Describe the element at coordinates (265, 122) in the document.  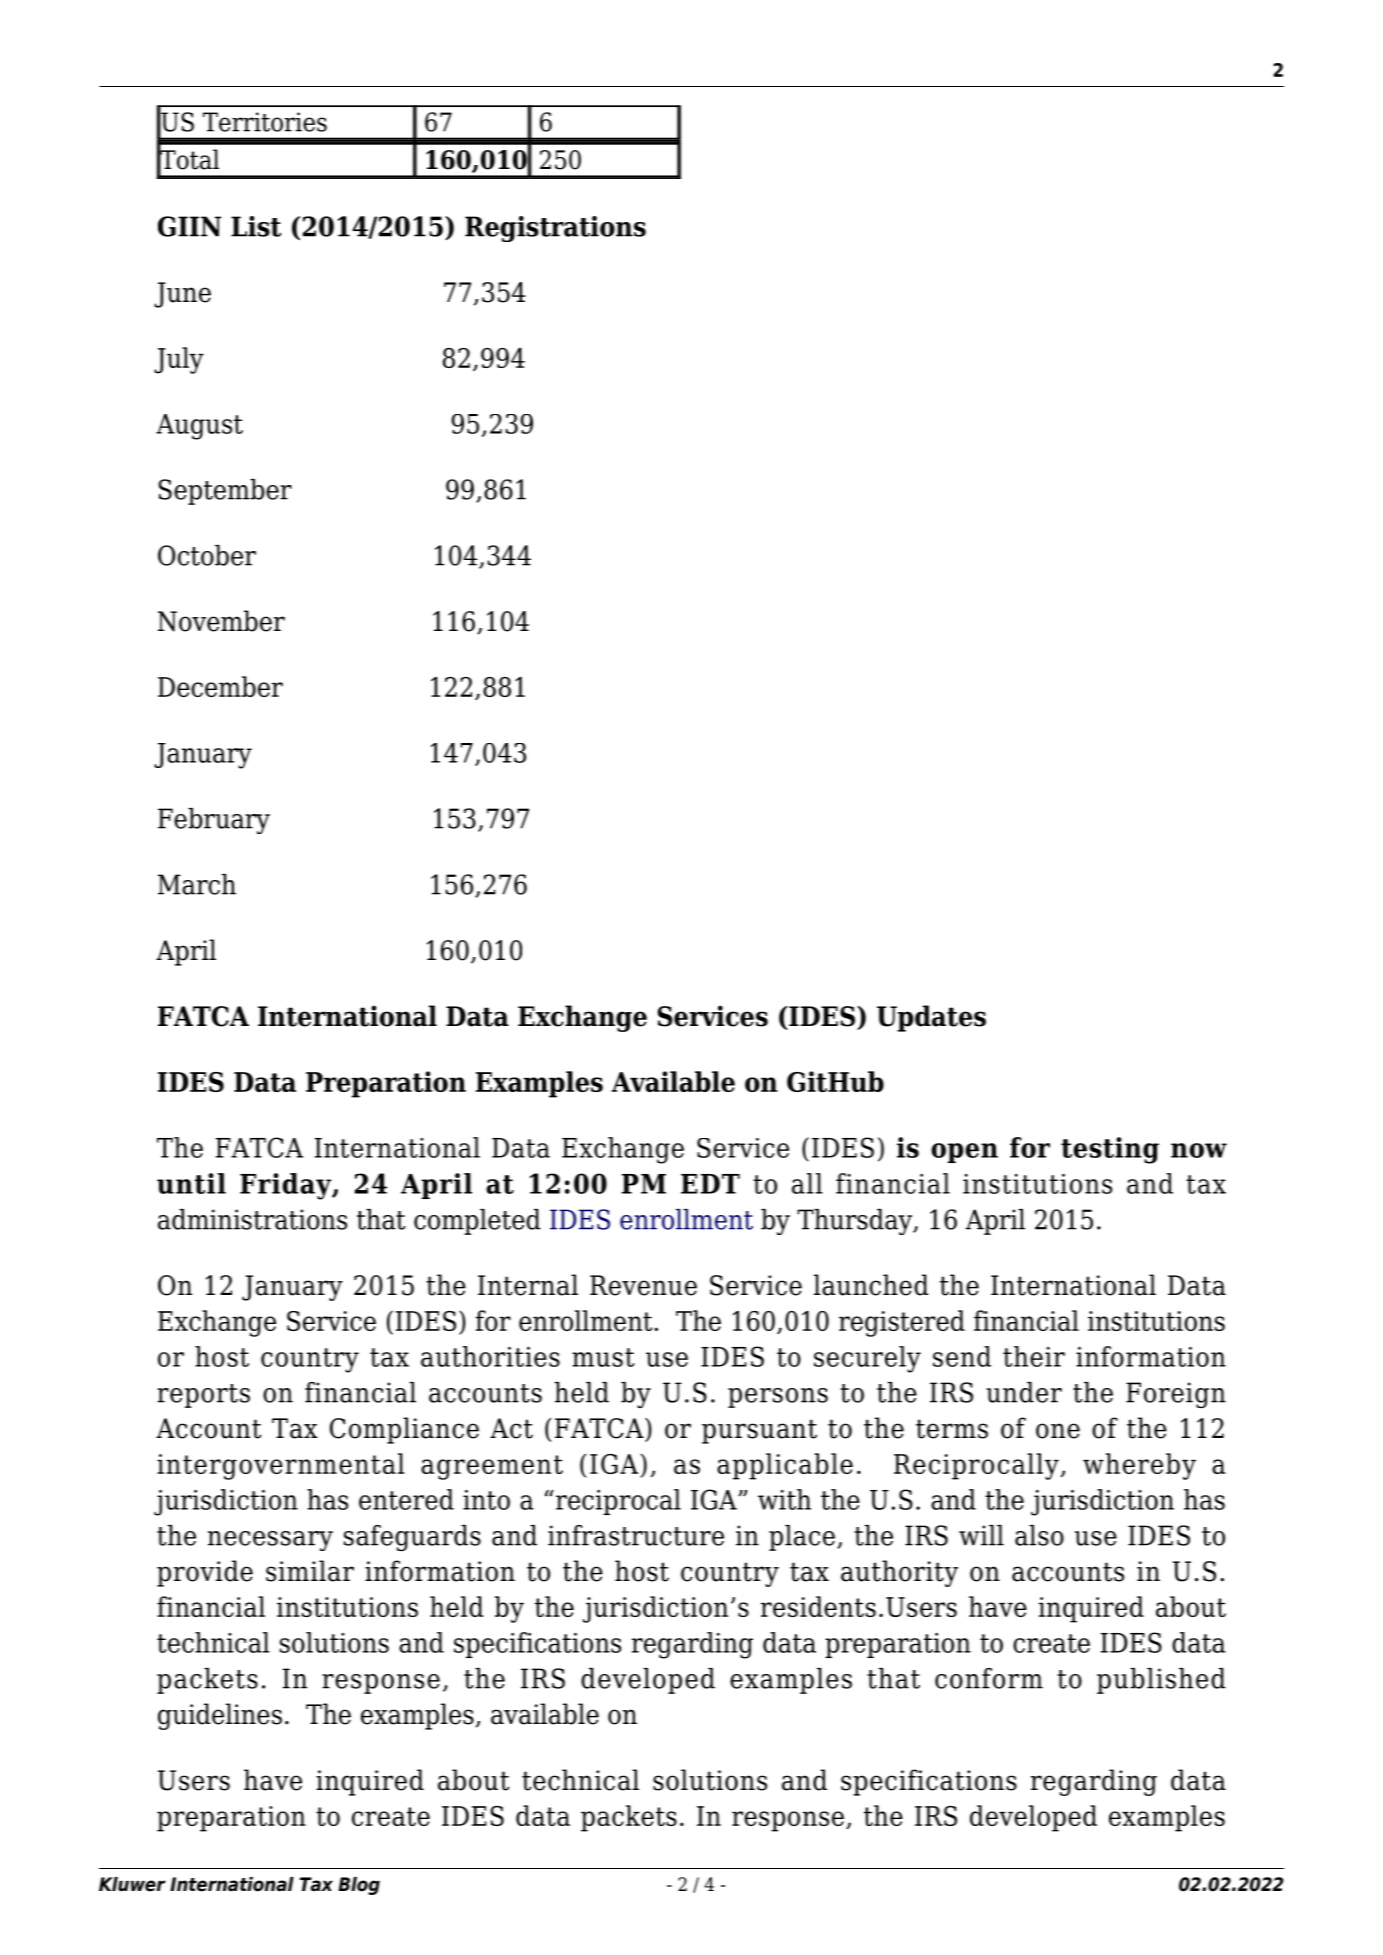
I see `Territories` at that location.
